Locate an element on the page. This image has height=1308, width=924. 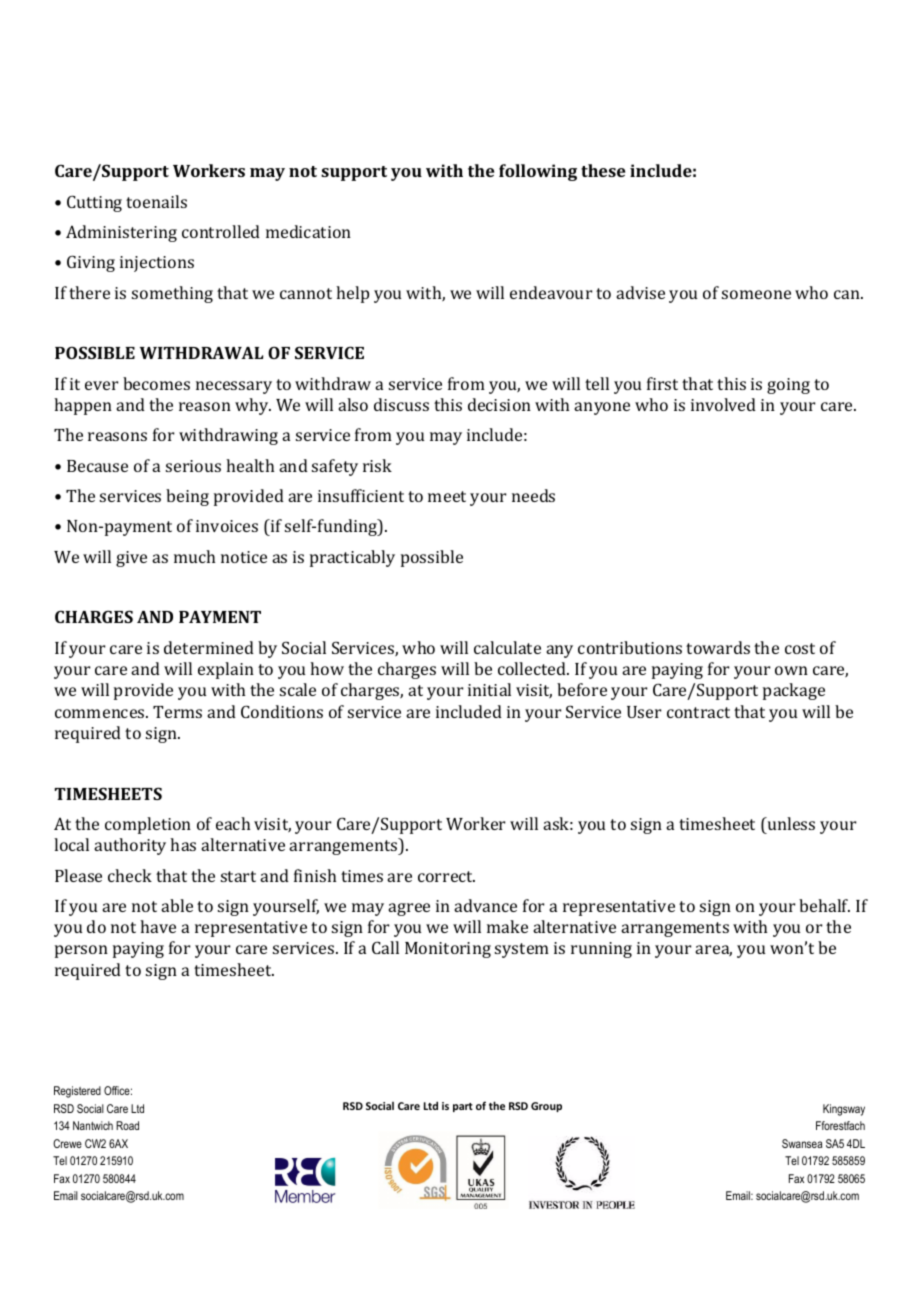
unless is located at coordinates (790, 823).
